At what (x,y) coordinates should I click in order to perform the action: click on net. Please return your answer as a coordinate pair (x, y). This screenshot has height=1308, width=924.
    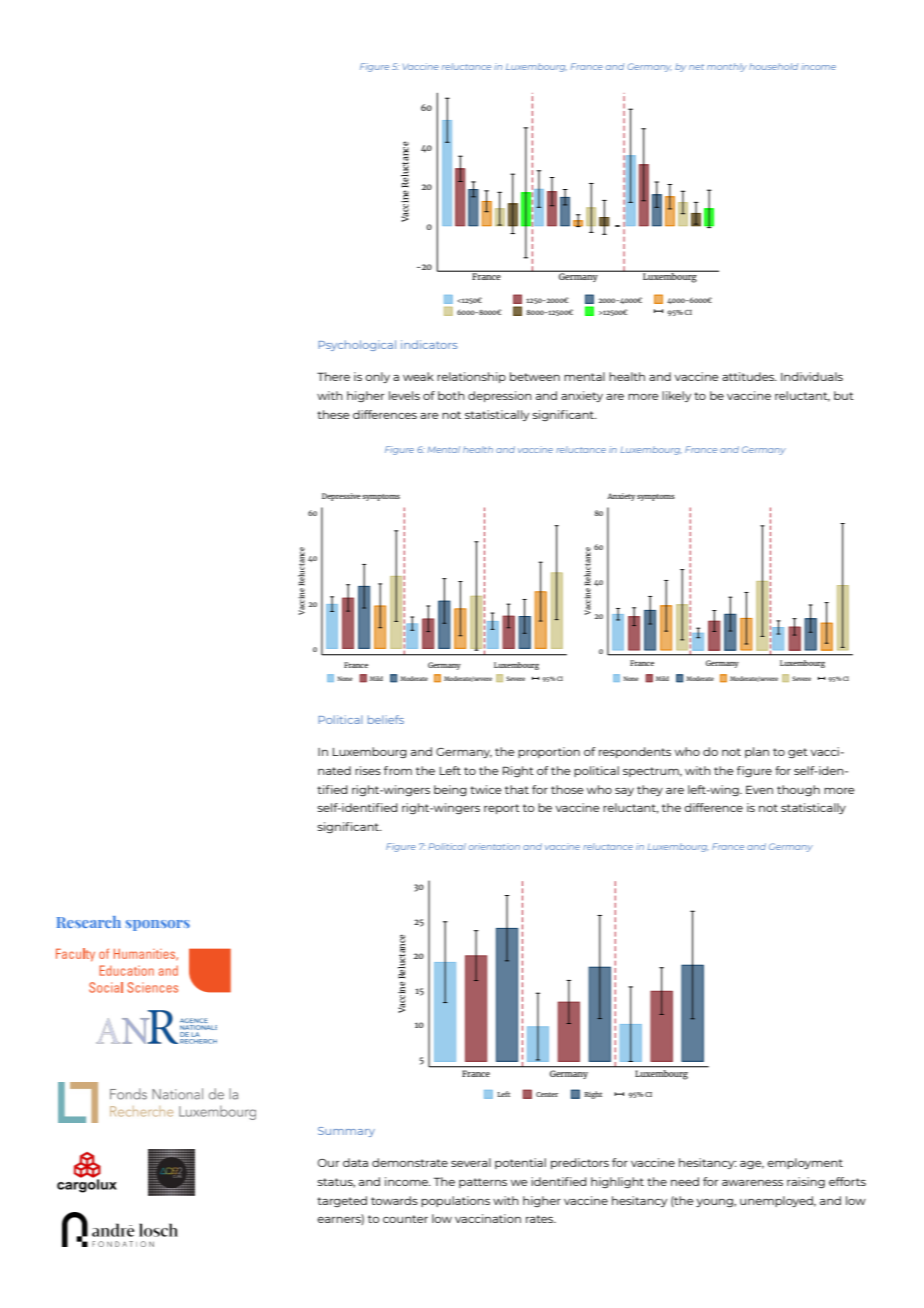
    Looking at the image, I should click on (696, 67).
